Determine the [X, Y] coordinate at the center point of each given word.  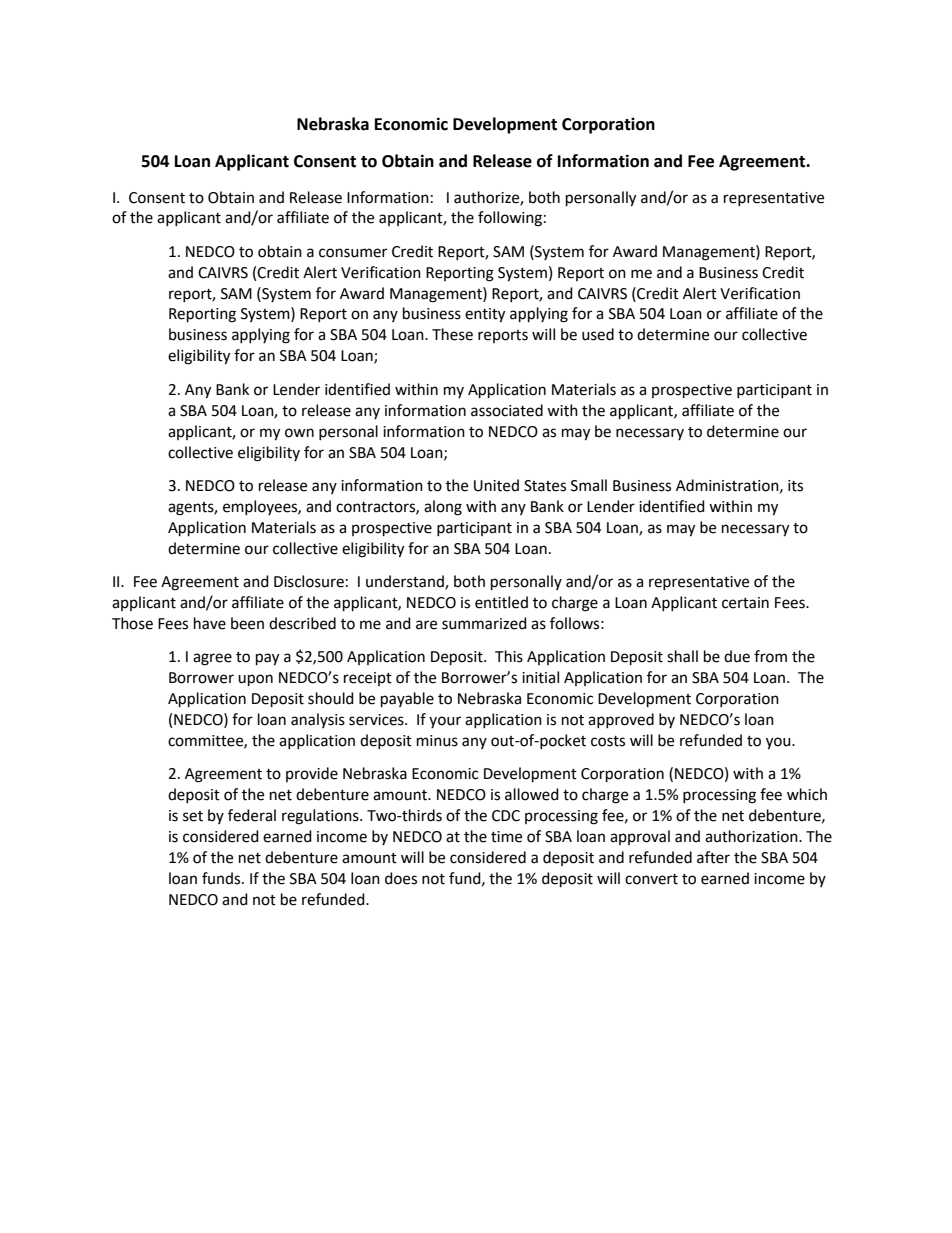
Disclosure [309, 581]
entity [485, 315]
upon [255, 680]
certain [745, 603]
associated [507, 410]
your [445, 722]
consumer [353, 253]
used [598, 334]
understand [406, 582]
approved [621, 720]
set [193, 816]
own [299, 433]
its [795, 486]
